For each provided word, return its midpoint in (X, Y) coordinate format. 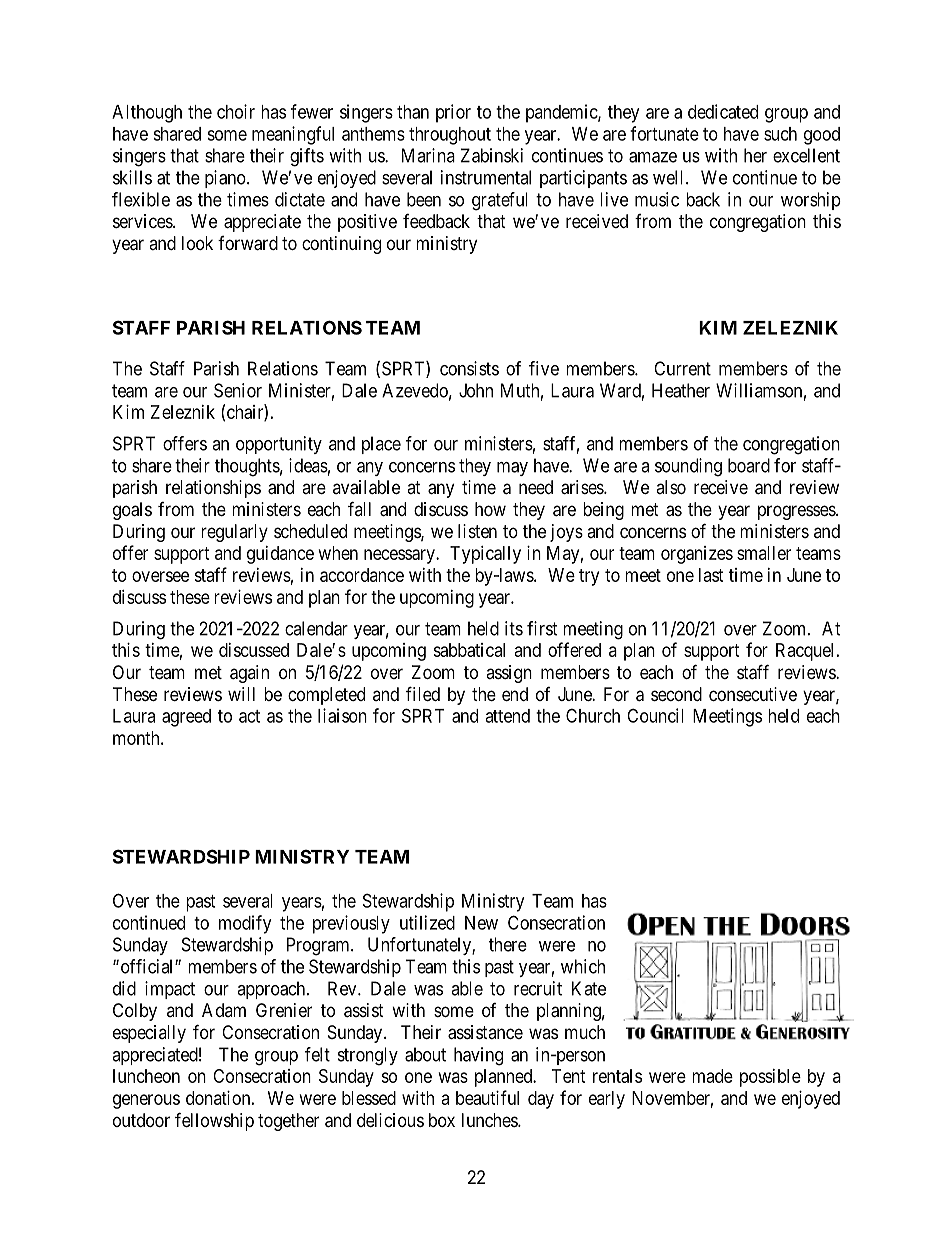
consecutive (753, 694)
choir (236, 111)
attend (507, 716)
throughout (450, 136)
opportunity (279, 445)
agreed (186, 718)
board (749, 465)
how (490, 509)
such (780, 134)
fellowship (214, 1121)
